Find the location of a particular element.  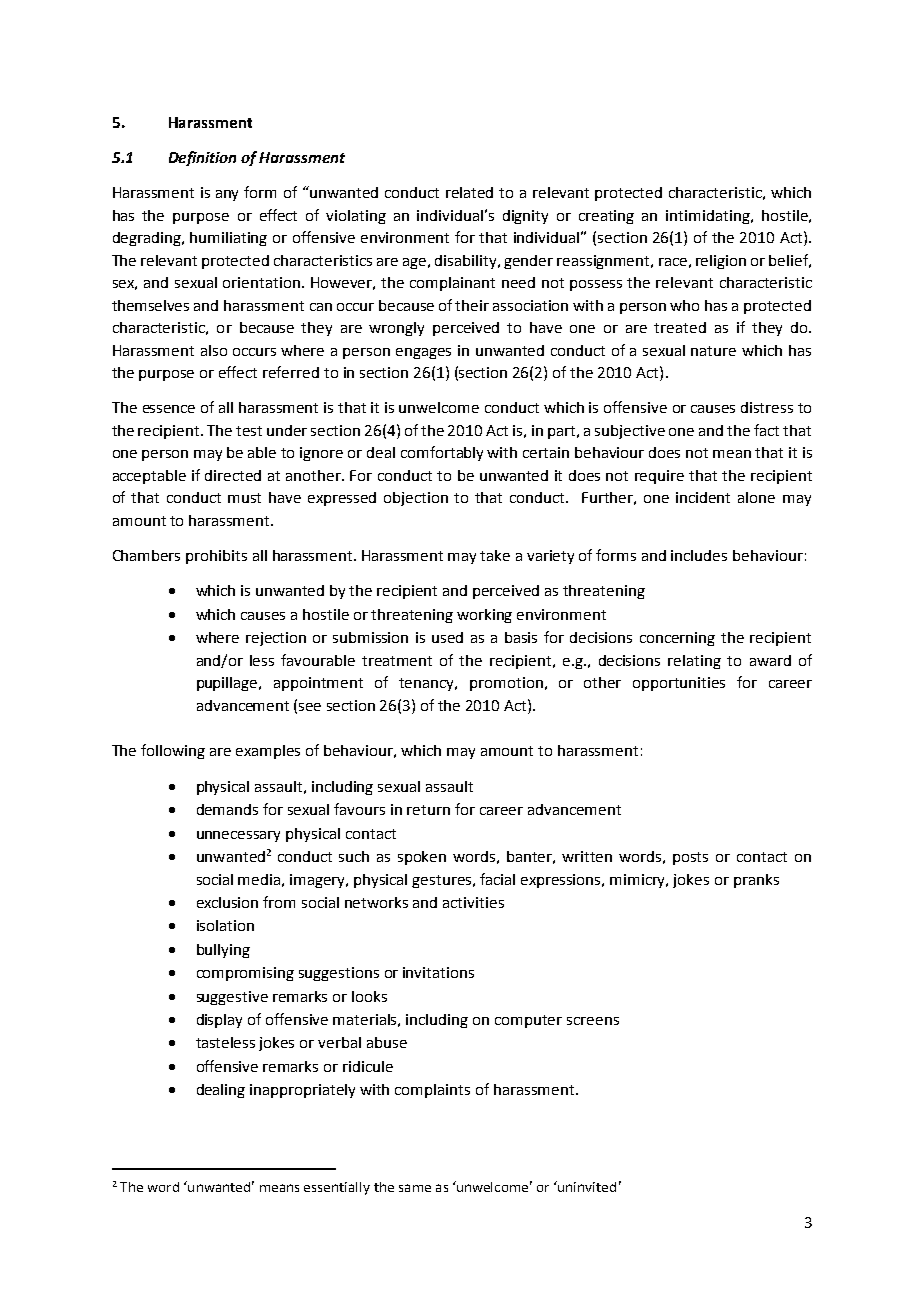

return is located at coordinates (428, 810).
